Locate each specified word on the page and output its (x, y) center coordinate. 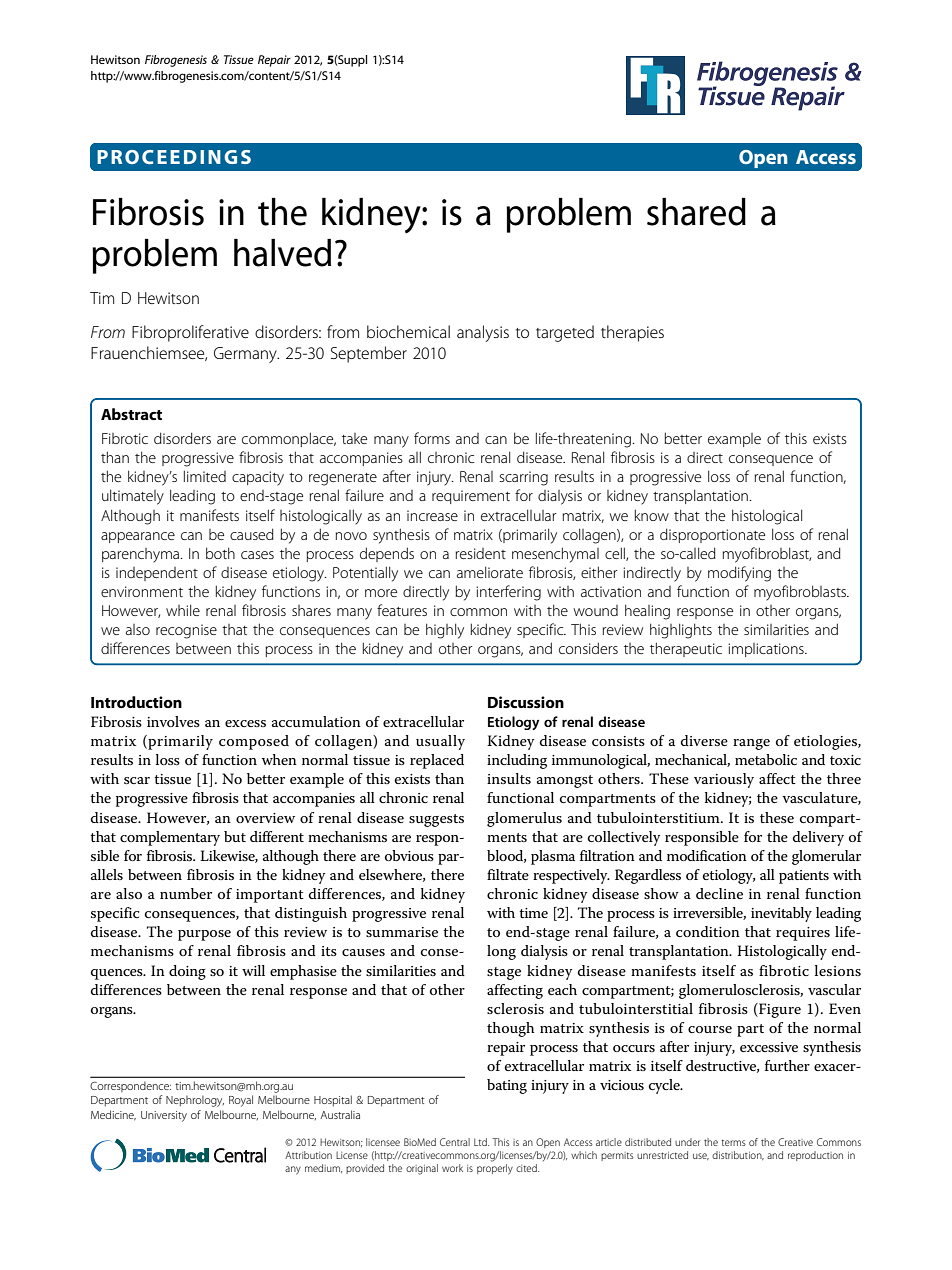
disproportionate (712, 535)
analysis (483, 333)
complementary (170, 838)
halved (282, 253)
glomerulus (524, 819)
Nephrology (195, 1101)
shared (696, 212)
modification (707, 855)
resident (480, 553)
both (220, 553)
